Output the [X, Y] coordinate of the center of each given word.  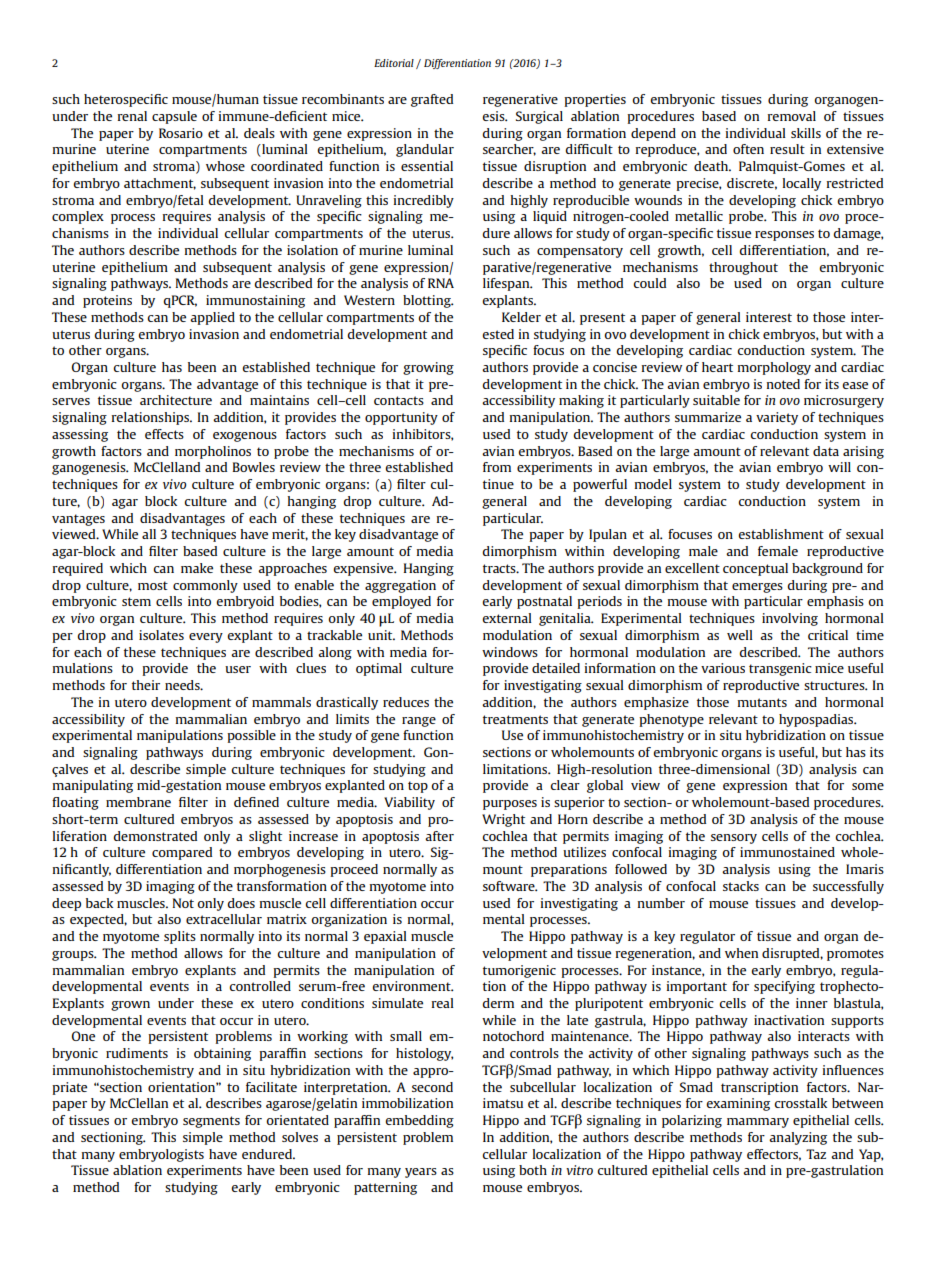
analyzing [798, 1138]
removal [792, 116]
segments [211, 1122]
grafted [432, 100]
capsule [174, 117]
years [421, 1173]
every [206, 638]
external [507, 618]
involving [790, 619]
